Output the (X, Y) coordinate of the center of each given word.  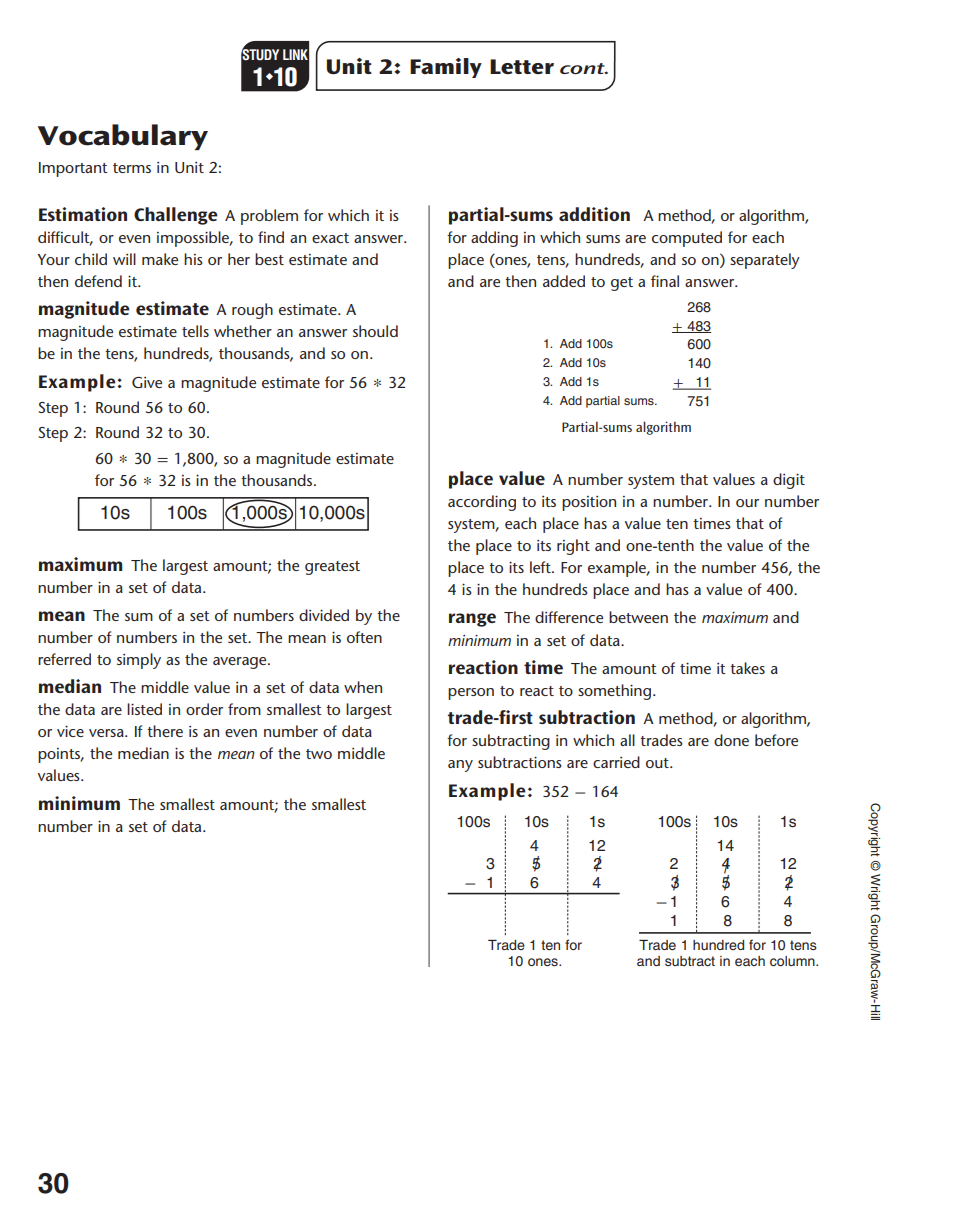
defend (98, 281)
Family (446, 68)
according (482, 503)
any (460, 766)
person (471, 694)
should (375, 331)
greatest (332, 568)
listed (144, 709)
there (165, 731)
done (731, 740)
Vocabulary (123, 137)
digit (789, 481)
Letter (522, 67)
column (793, 961)
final (665, 281)
